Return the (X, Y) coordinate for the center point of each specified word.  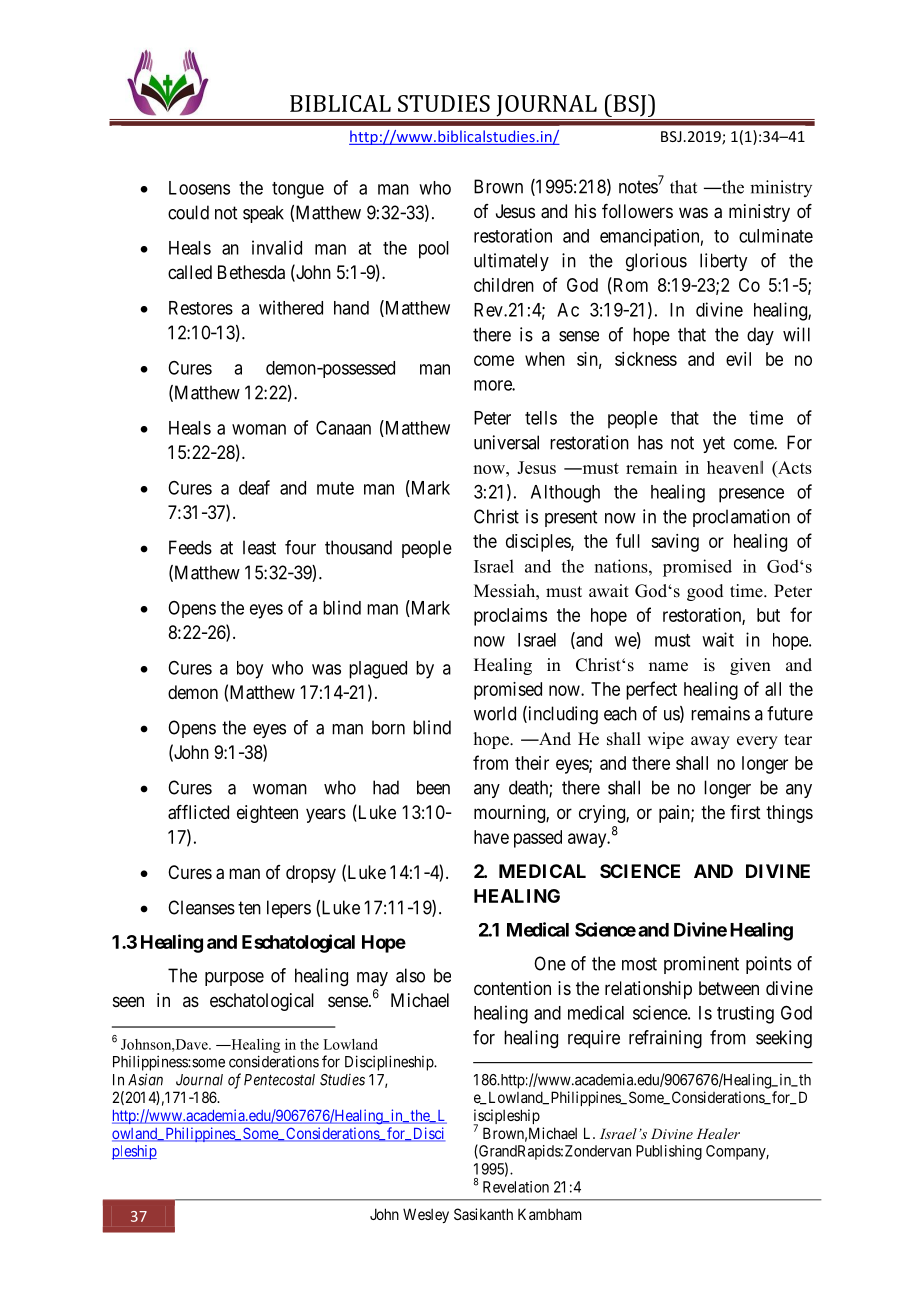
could (188, 212)
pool (434, 250)
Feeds (190, 547)
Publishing (669, 1152)
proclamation (741, 518)
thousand (358, 547)
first (745, 812)
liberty (723, 262)
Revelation (516, 1187)
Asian (145, 1079)
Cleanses (201, 907)
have (491, 837)
